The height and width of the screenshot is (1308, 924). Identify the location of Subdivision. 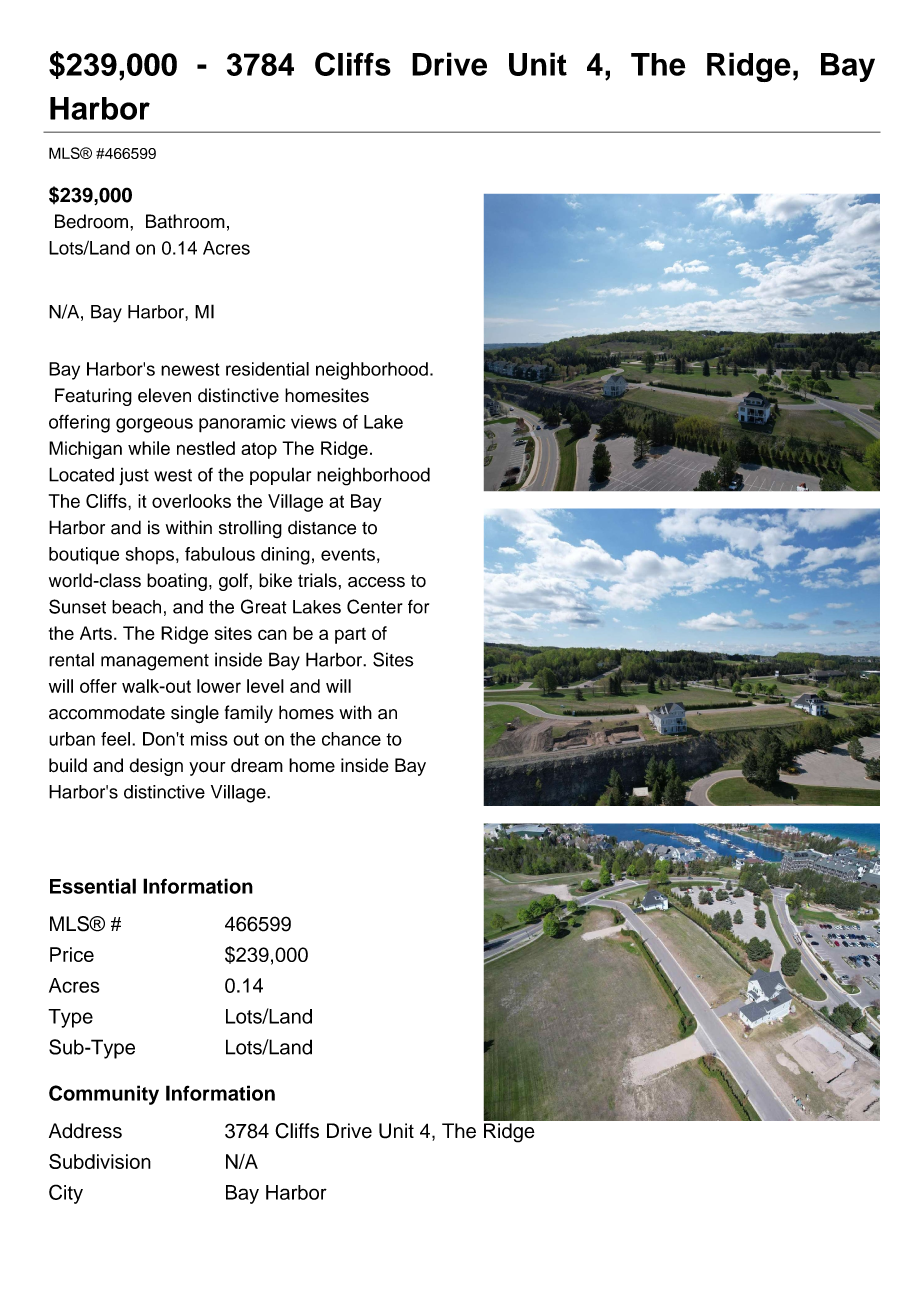
(100, 1161).
